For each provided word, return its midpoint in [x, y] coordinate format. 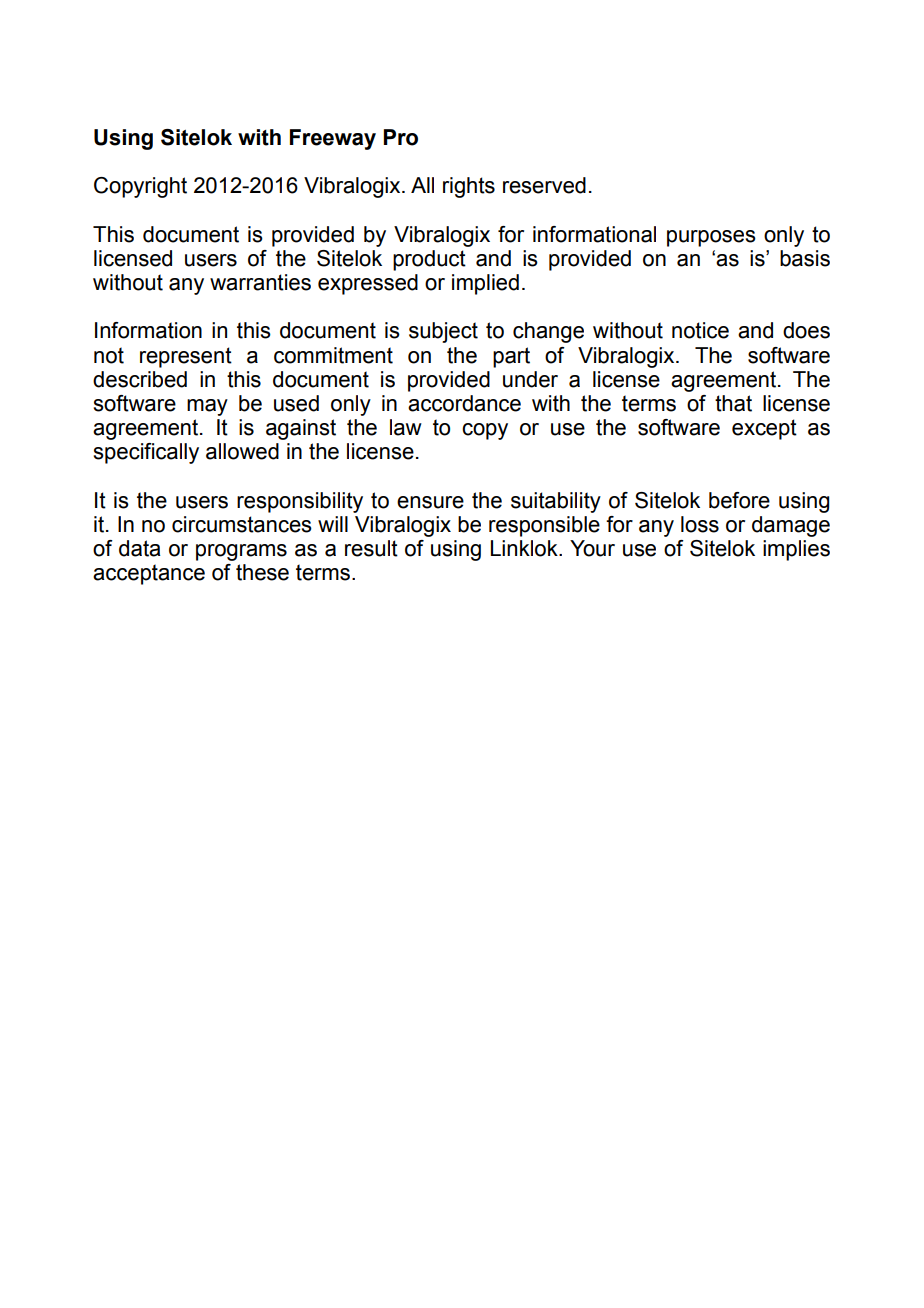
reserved [544, 185]
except [764, 429]
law [406, 427]
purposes [711, 238]
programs [241, 552]
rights [469, 187]
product [429, 260]
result [371, 548]
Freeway [333, 139]
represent [186, 357]
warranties [260, 282]
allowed [242, 451]
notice [700, 330]
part [511, 357]
